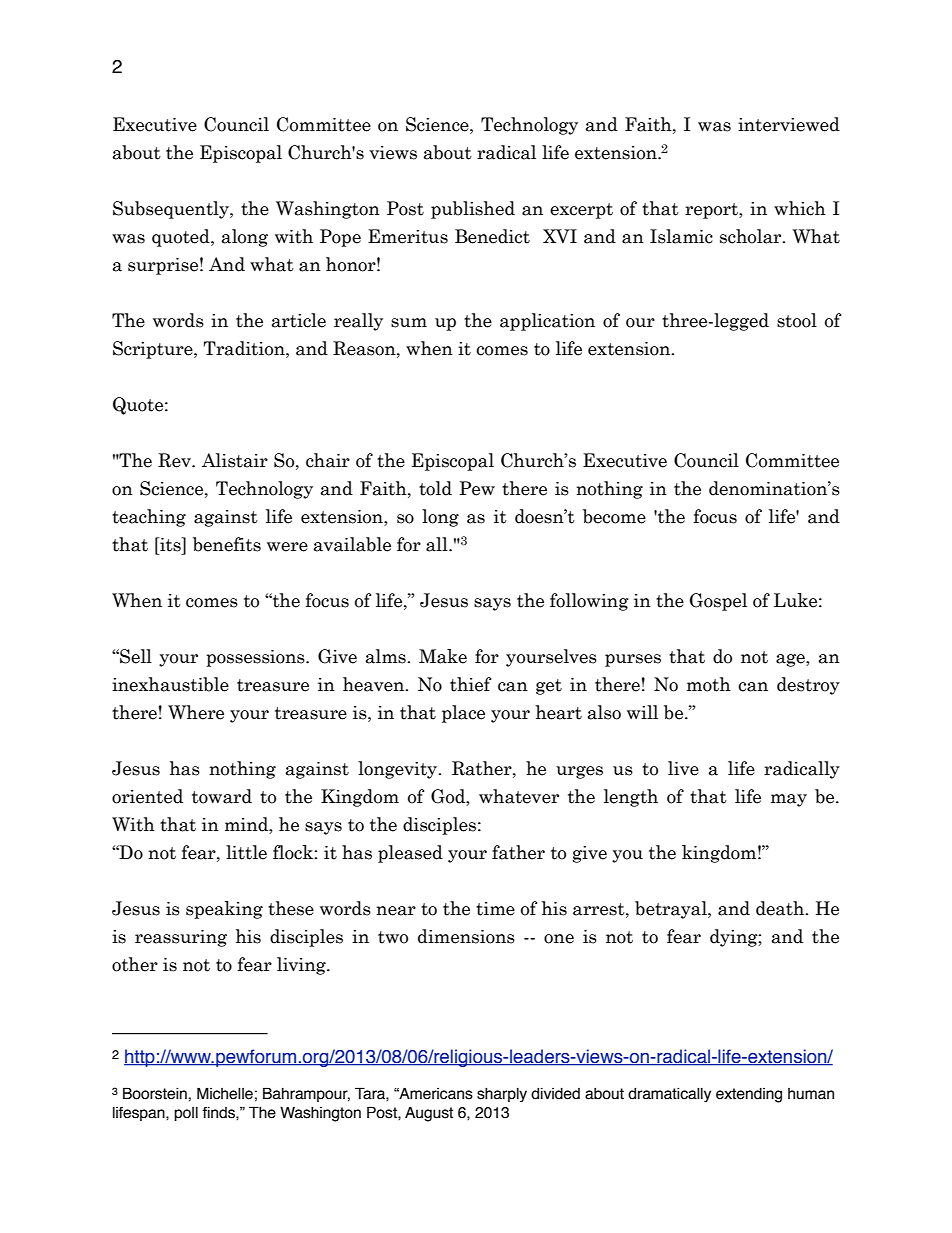 The image size is (952, 1233). What do you see at coordinates (789, 124) in the page?
I see `interviewed` at bounding box center [789, 124].
